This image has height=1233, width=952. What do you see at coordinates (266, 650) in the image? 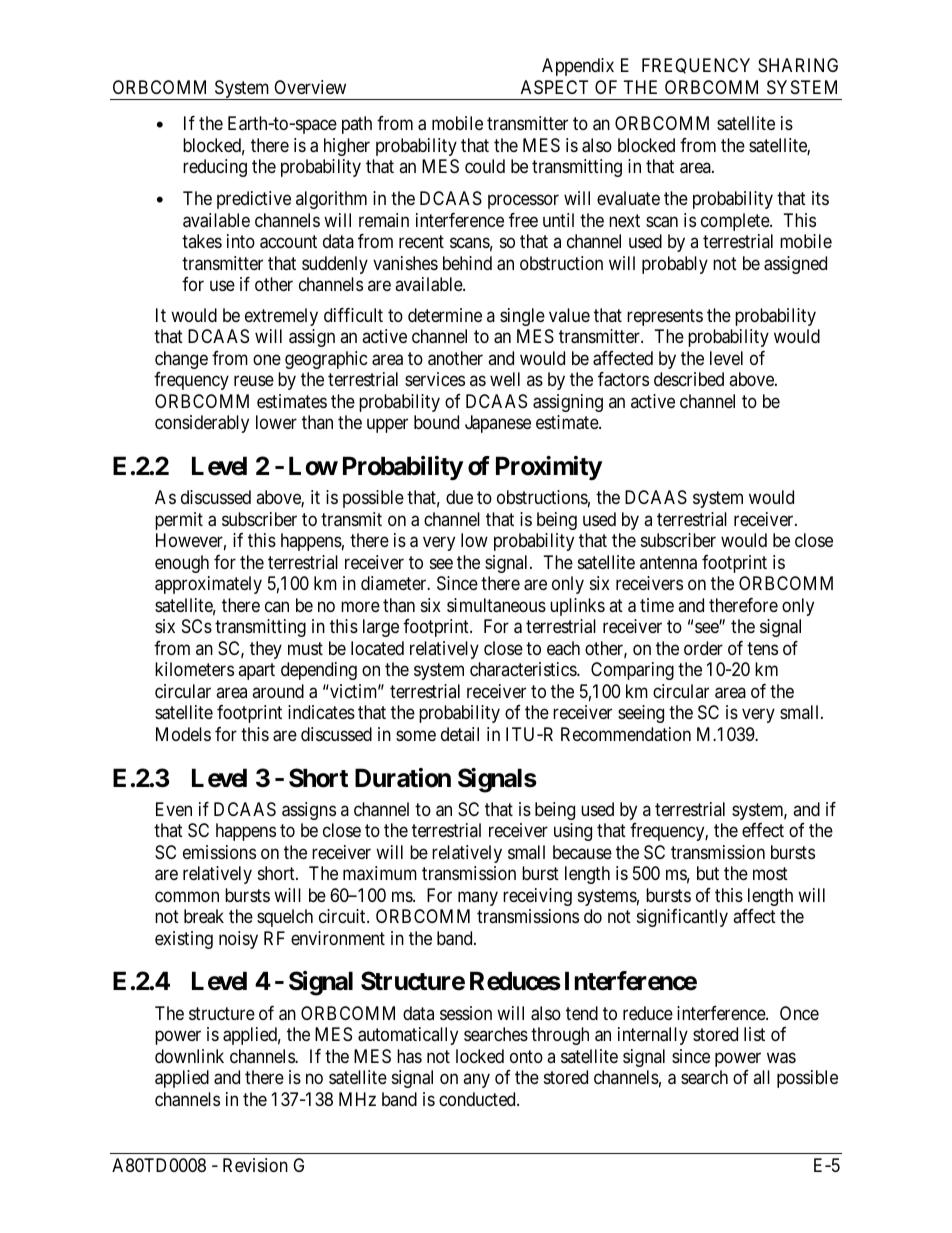
I see `they` at bounding box center [266, 650].
